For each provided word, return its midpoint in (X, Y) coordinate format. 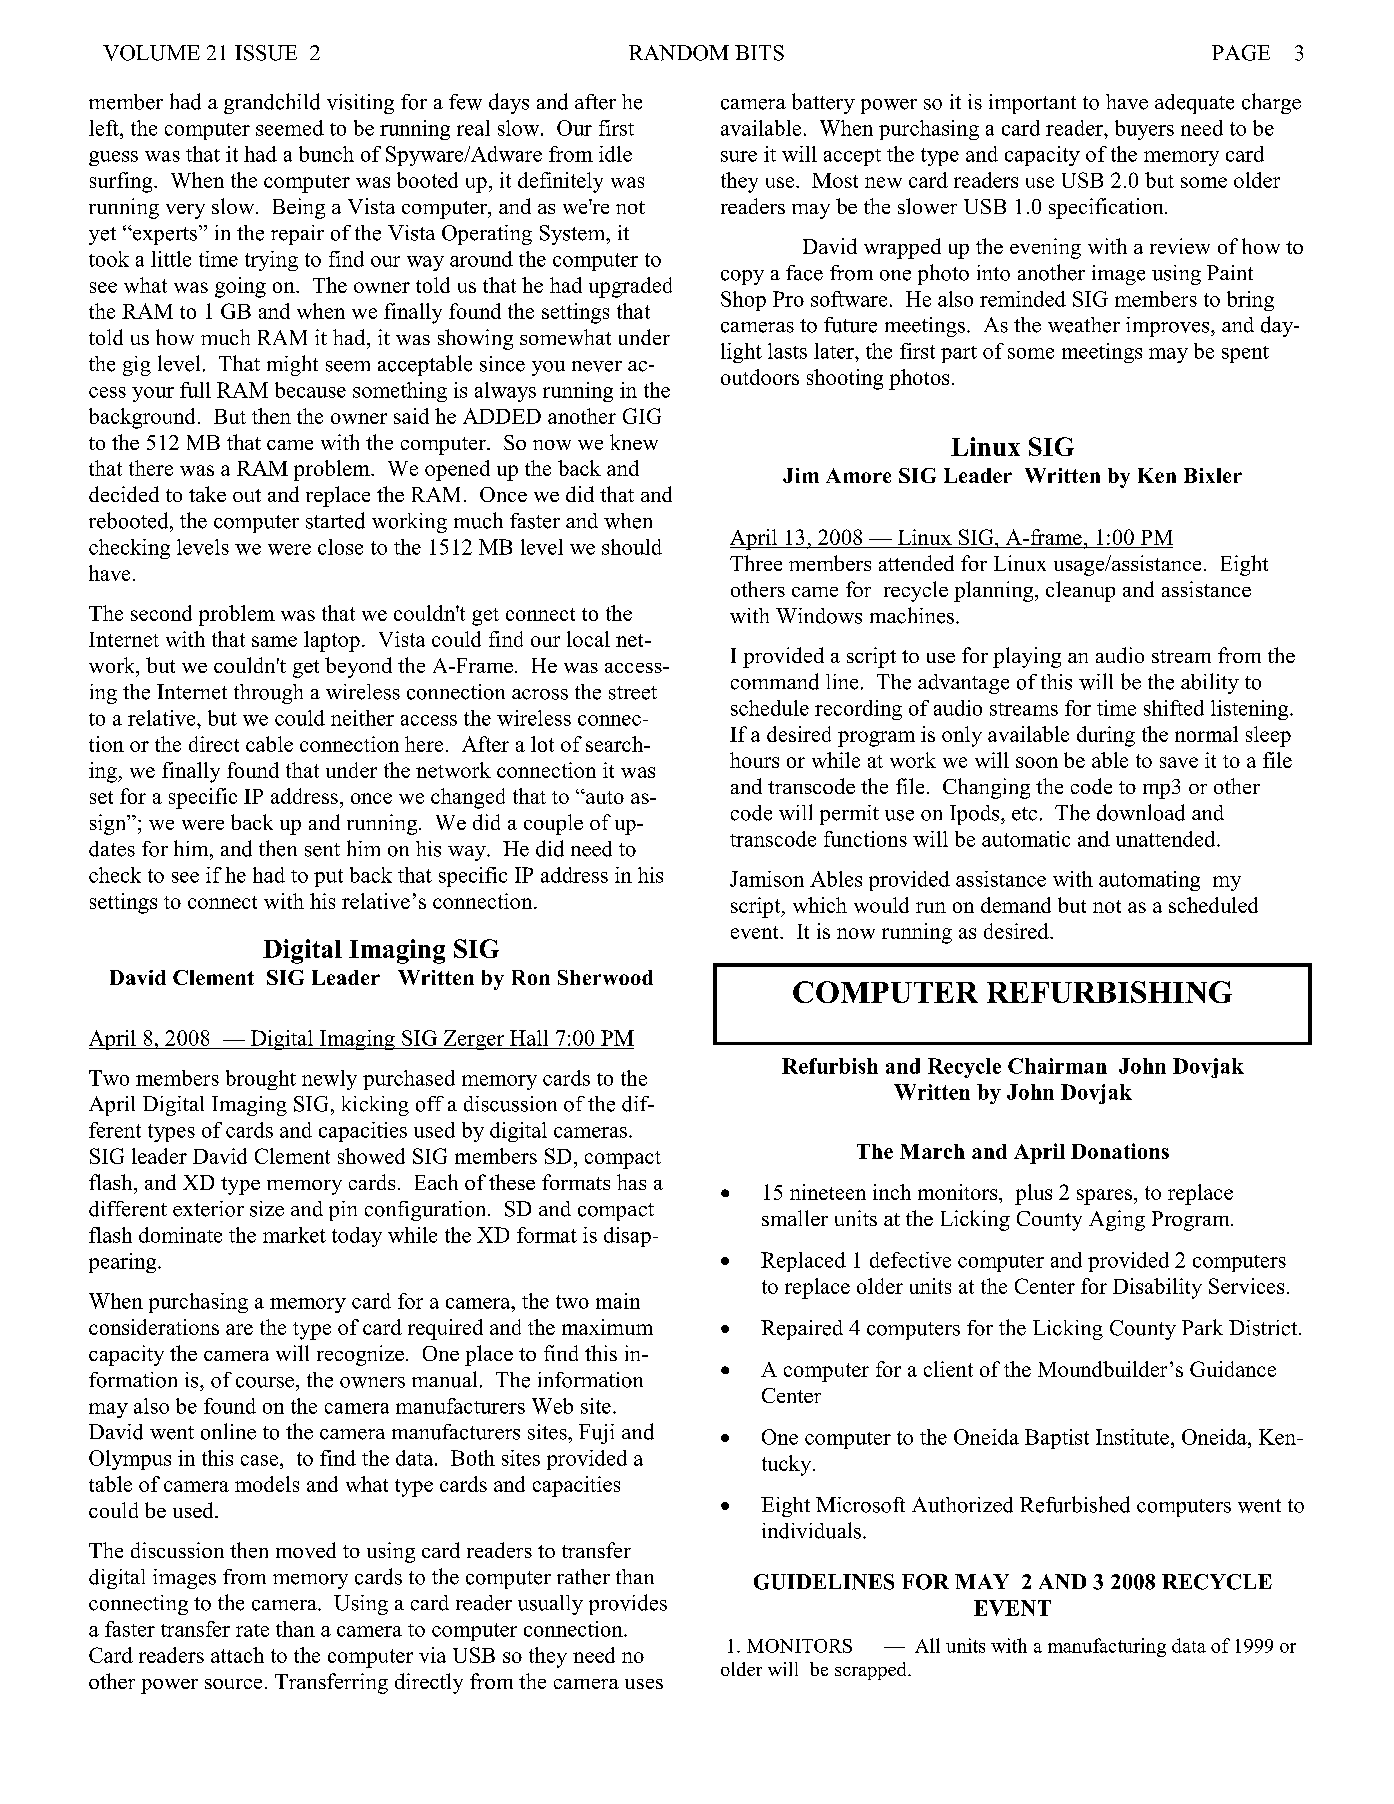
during (1106, 736)
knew (634, 442)
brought (261, 1080)
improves (1169, 327)
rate (252, 1630)
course (265, 1382)
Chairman (1057, 1066)
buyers (1144, 130)
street (633, 693)
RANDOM (679, 53)
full (195, 390)
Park (1202, 1327)
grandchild (272, 103)
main (618, 1301)
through (268, 694)
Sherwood (605, 977)
